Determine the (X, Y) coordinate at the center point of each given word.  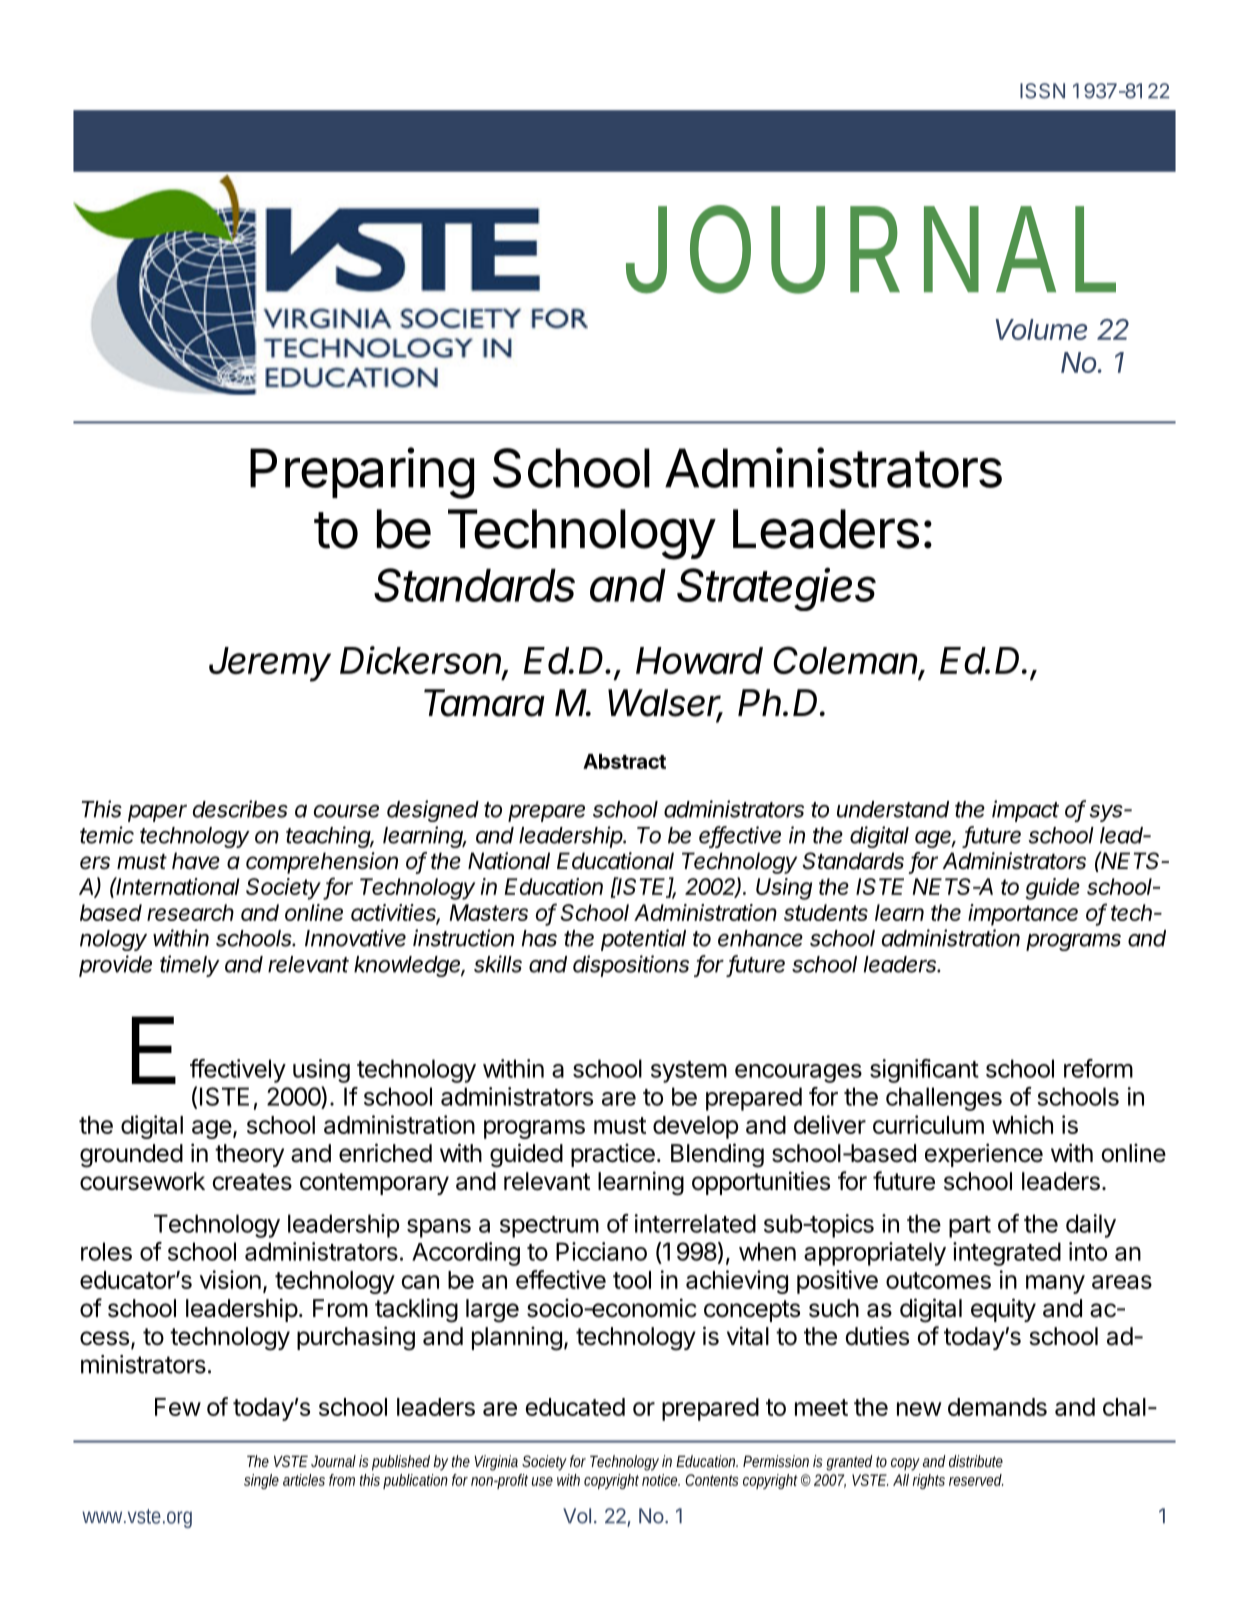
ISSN (1042, 91)
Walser (665, 704)
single (261, 1481)
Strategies (776, 589)
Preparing (362, 473)
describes (240, 809)
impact (1025, 811)
